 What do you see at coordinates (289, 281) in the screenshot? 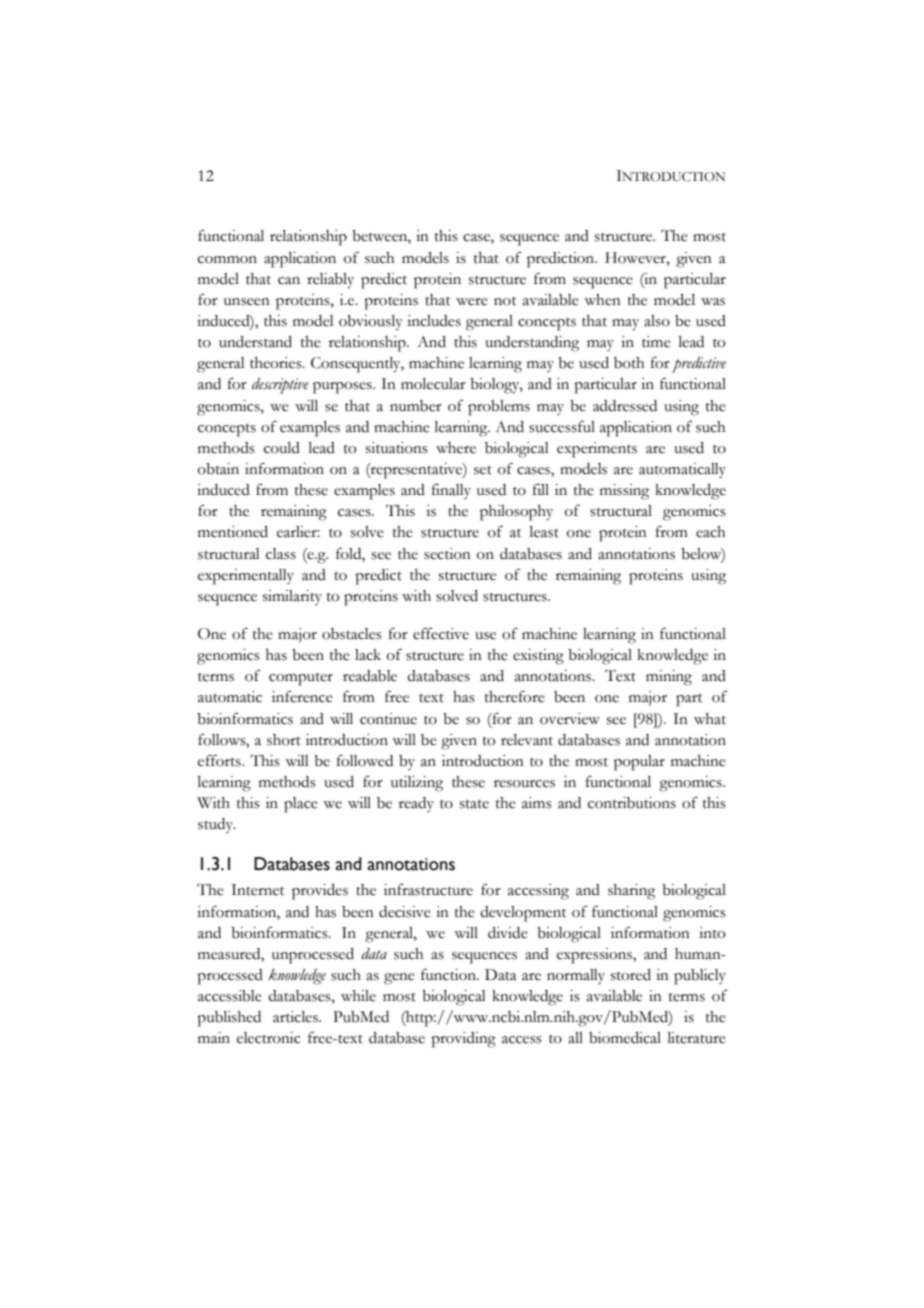
I see `can` at bounding box center [289, 281].
